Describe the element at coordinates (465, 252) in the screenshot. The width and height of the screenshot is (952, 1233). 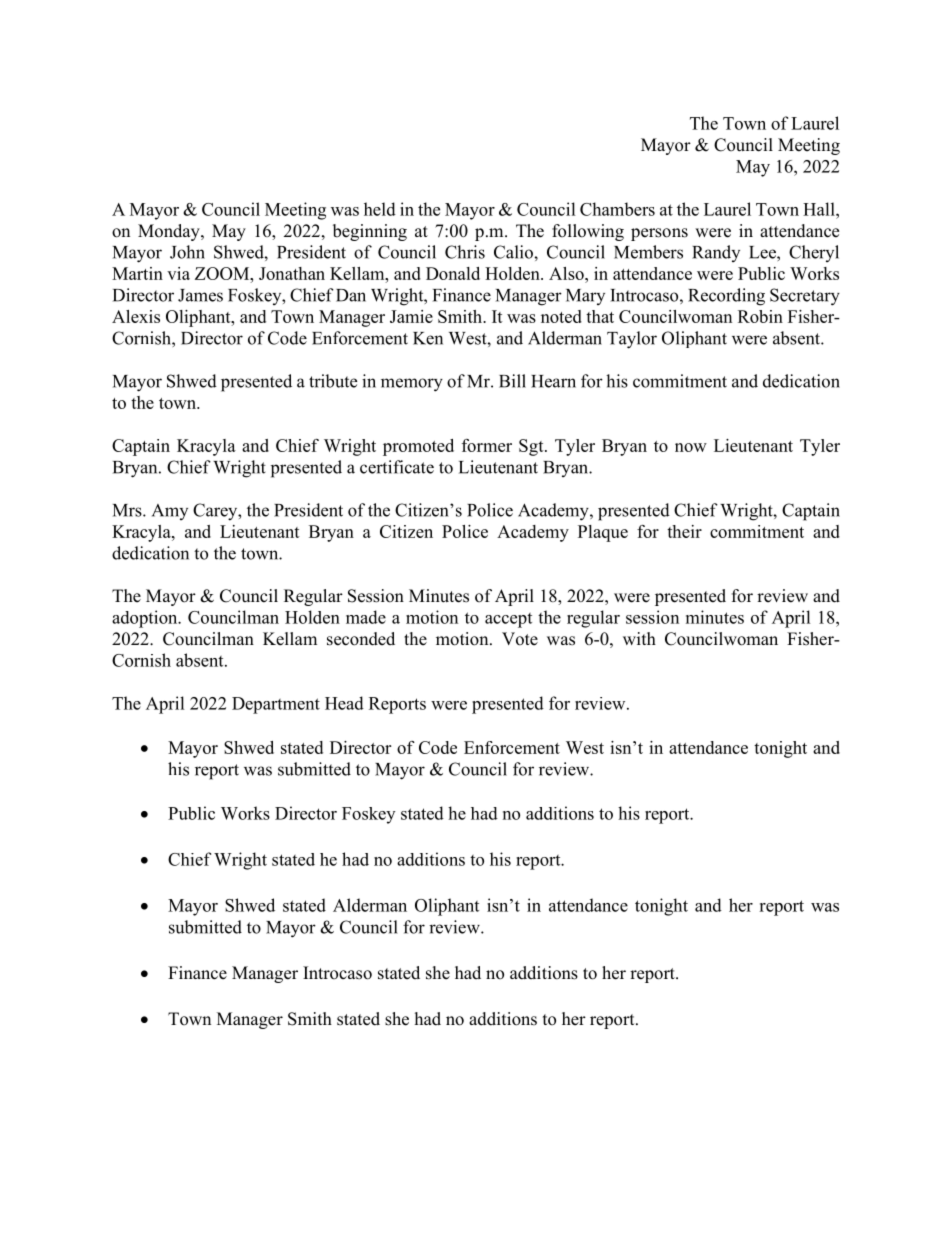
I see `Chris` at that location.
